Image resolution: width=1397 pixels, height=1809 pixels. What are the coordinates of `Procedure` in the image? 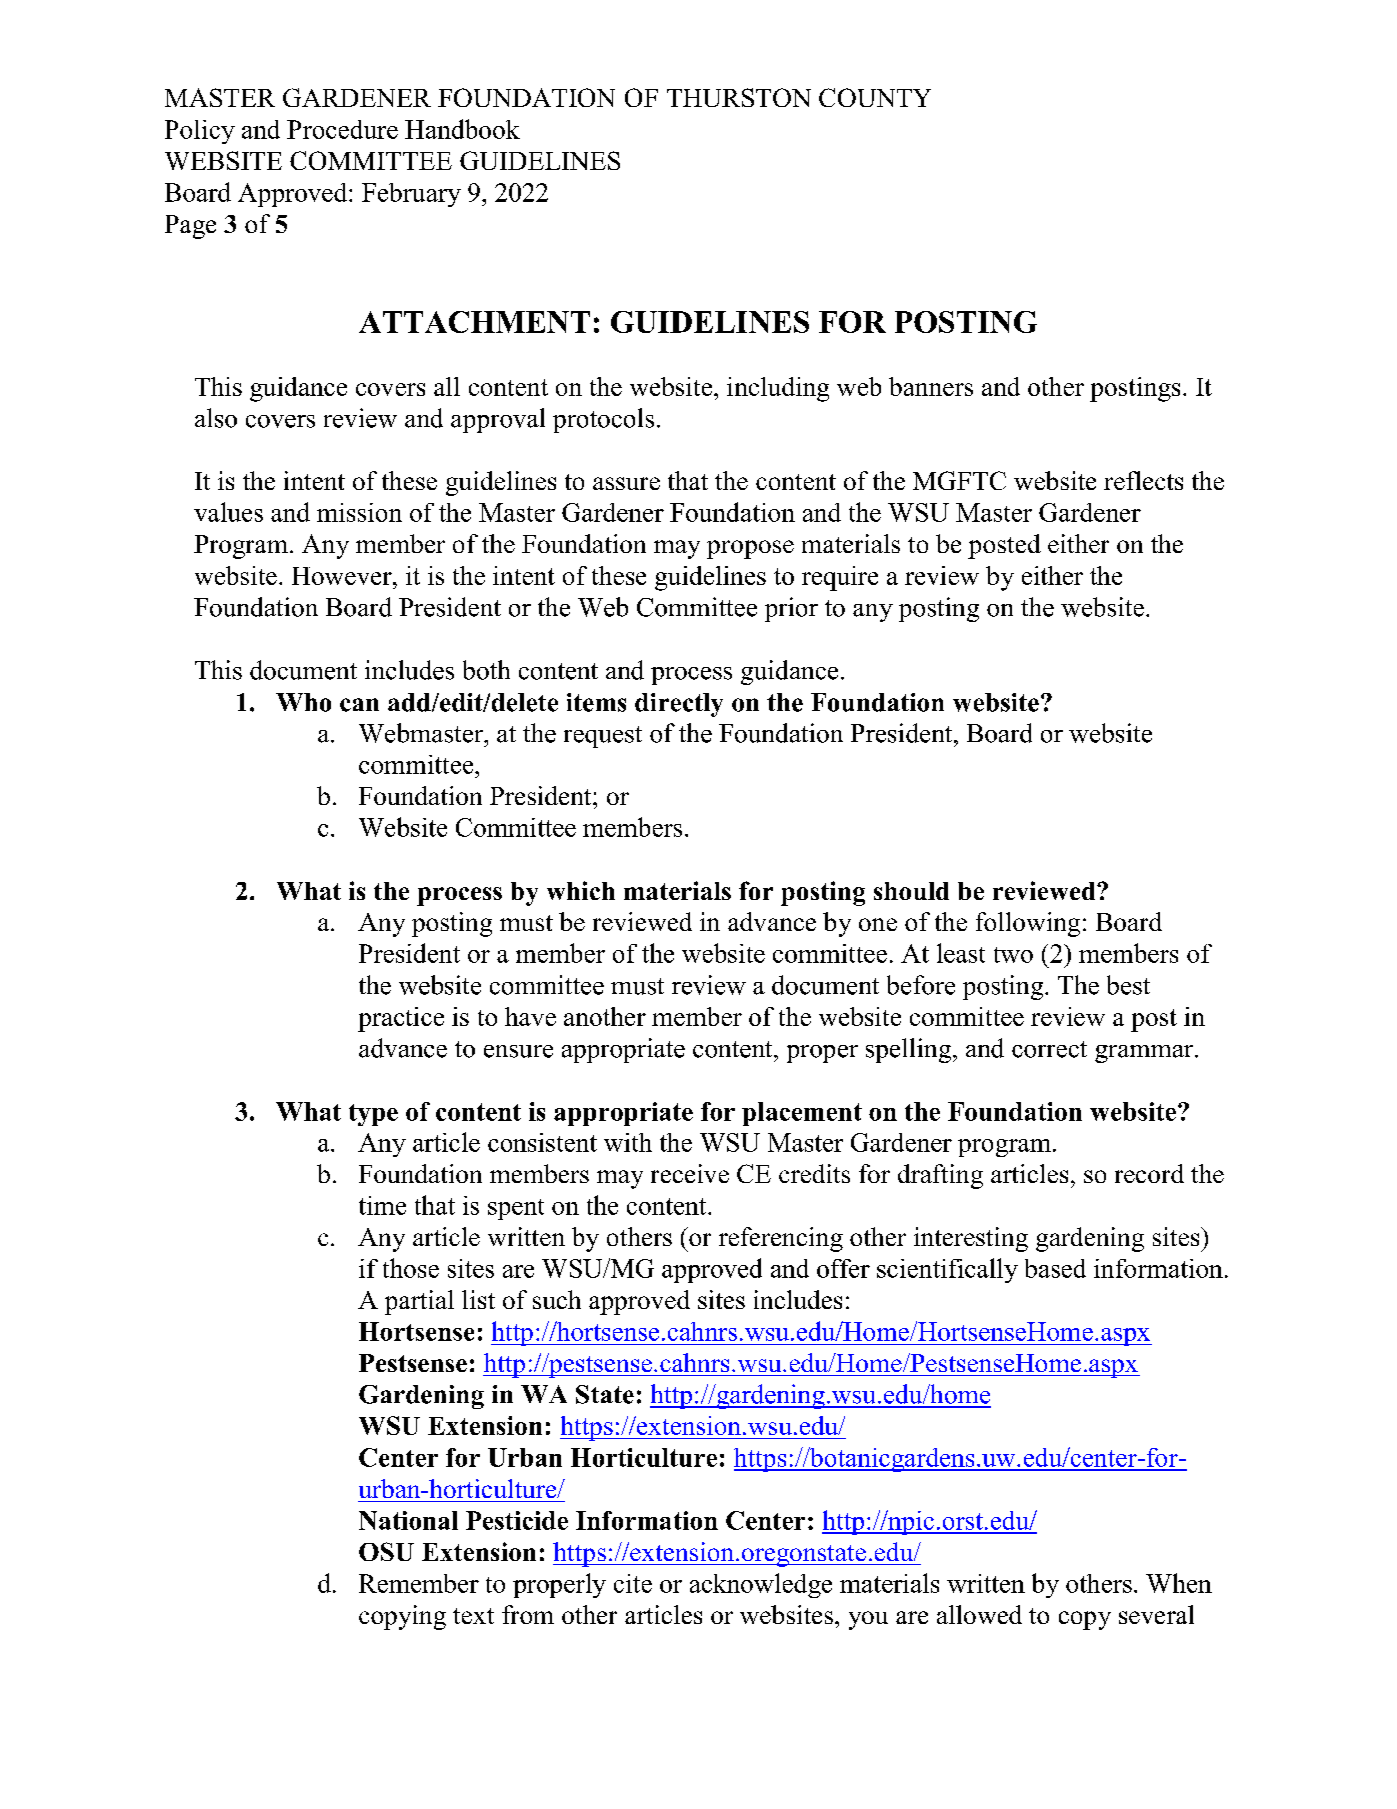 It's located at (342, 129).
